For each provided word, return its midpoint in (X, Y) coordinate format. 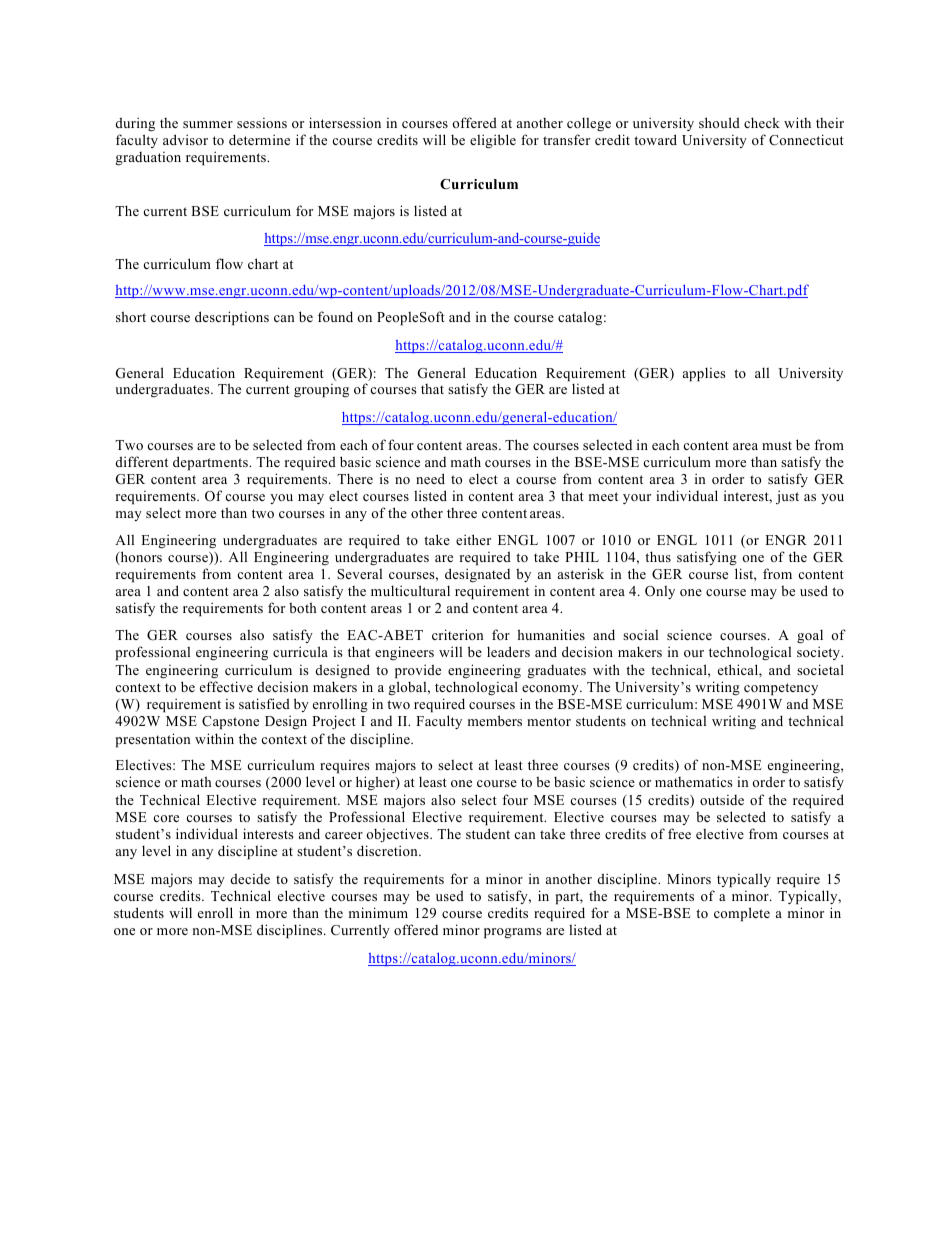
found (335, 316)
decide (250, 878)
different (142, 461)
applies (704, 374)
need (430, 478)
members (495, 720)
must (777, 445)
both (302, 607)
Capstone (230, 722)
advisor (185, 139)
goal (810, 636)
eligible (493, 141)
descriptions (232, 318)
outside (722, 800)
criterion (458, 634)
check (762, 122)
